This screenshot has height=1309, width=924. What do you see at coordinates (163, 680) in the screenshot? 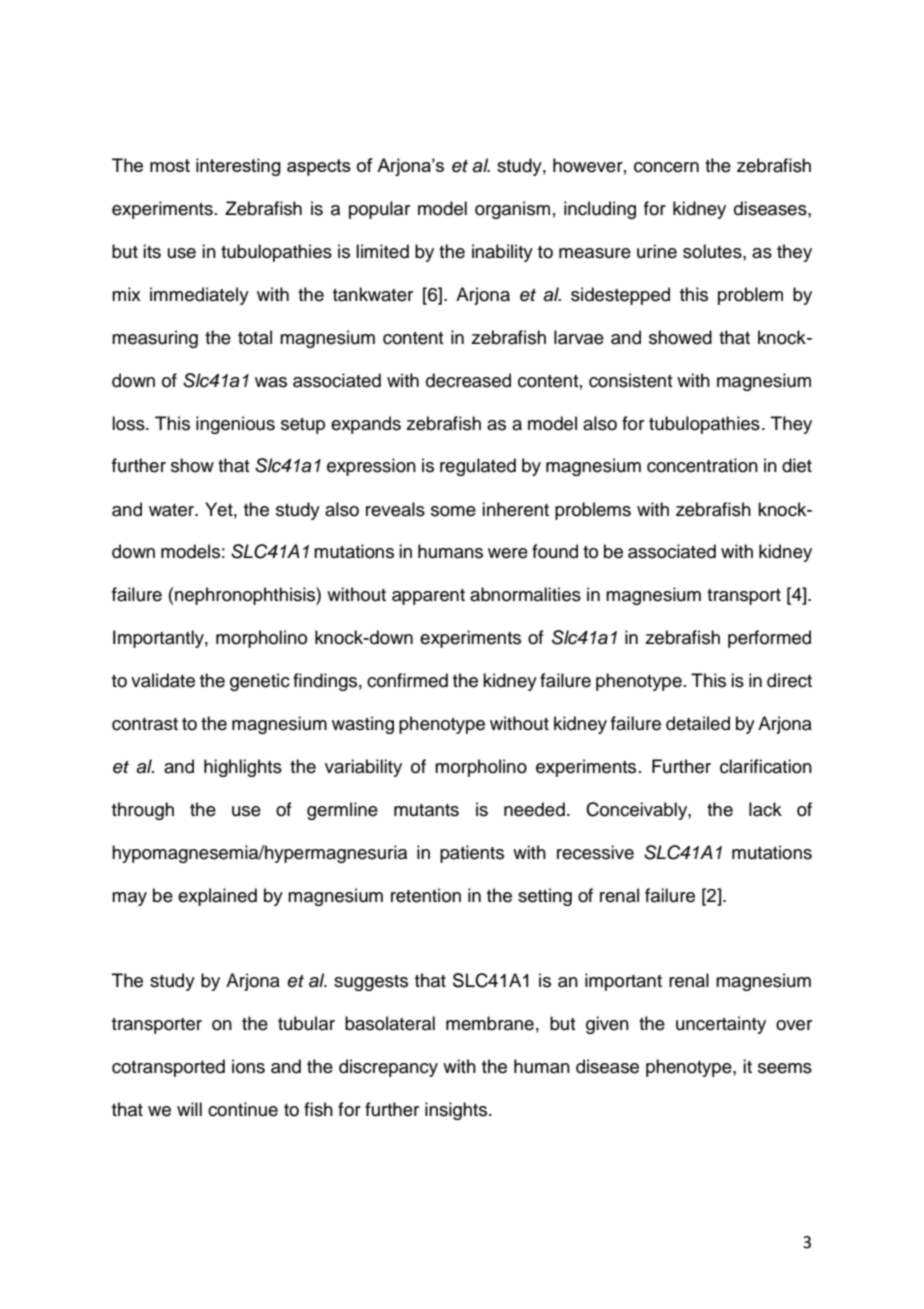
I see `validate` at bounding box center [163, 680].
